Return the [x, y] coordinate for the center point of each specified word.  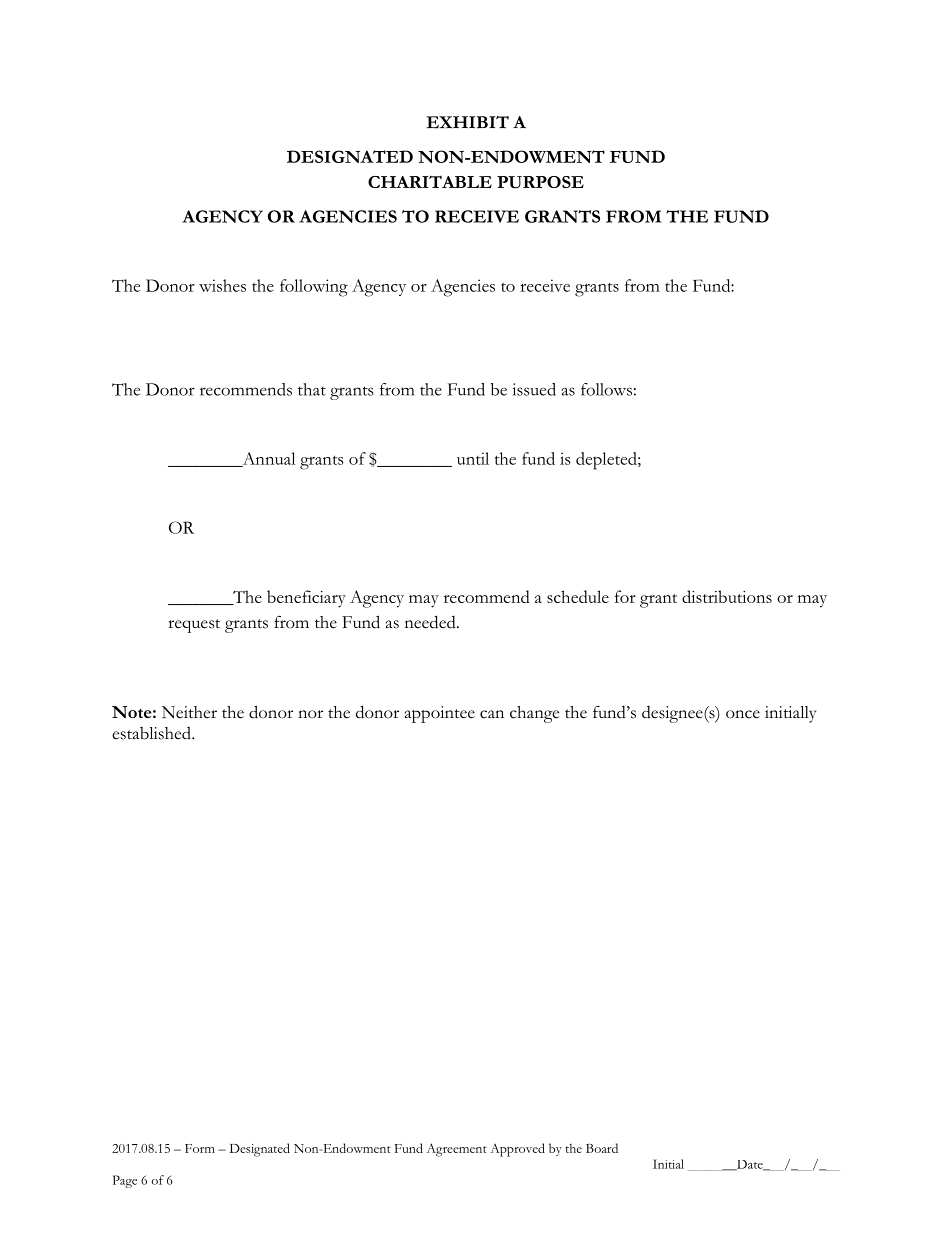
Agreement [457, 1150]
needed [431, 622]
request [194, 626]
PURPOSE [540, 182]
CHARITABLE [430, 181]
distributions [727, 596]
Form [200, 1148]
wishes [222, 285]
